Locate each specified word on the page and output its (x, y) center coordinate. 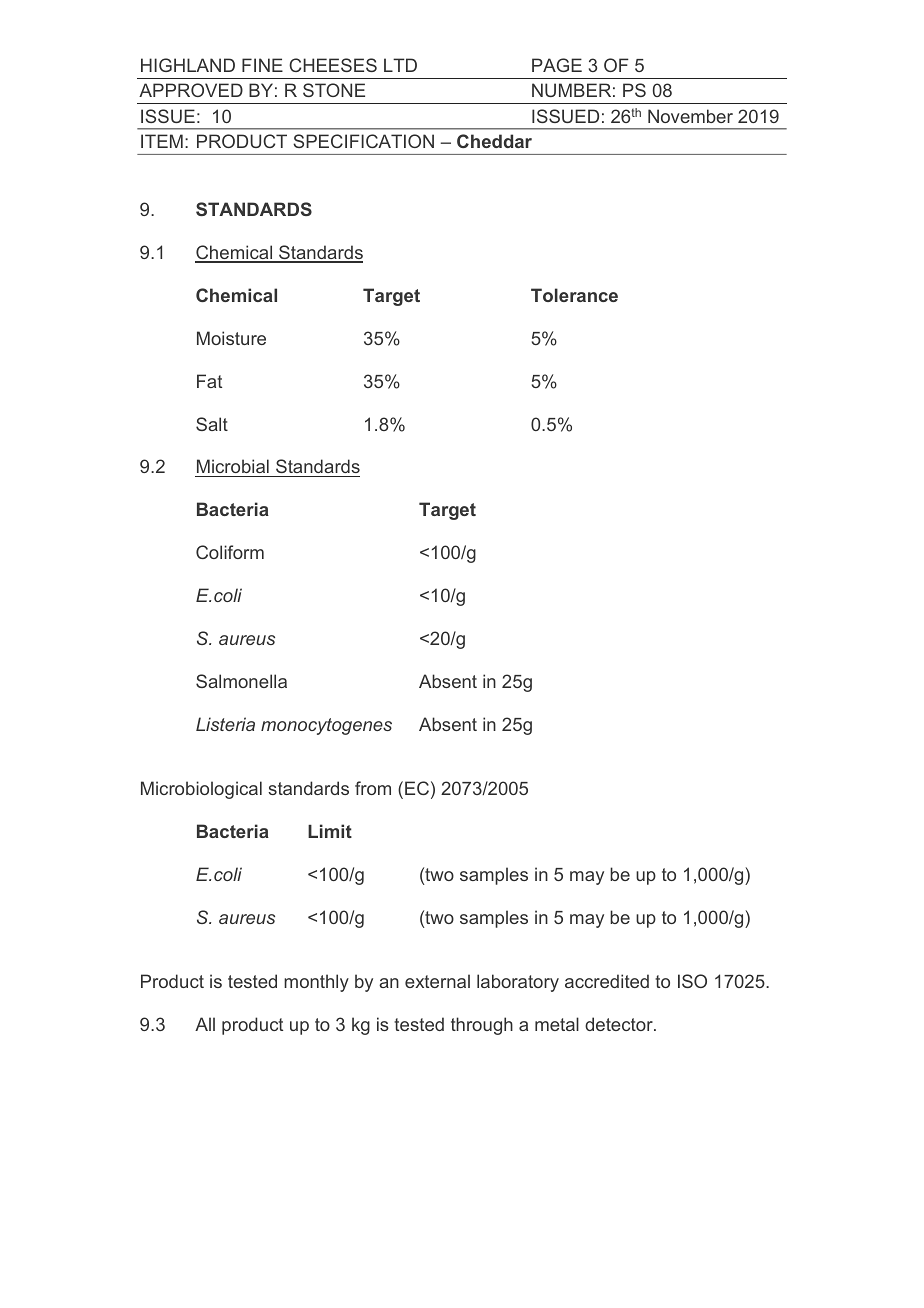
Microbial (233, 468)
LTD (400, 65)
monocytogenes (326, 726)
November (690, 116)
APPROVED (191, 90)
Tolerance (574, 295)
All (205, 1024)
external (437, 981)
